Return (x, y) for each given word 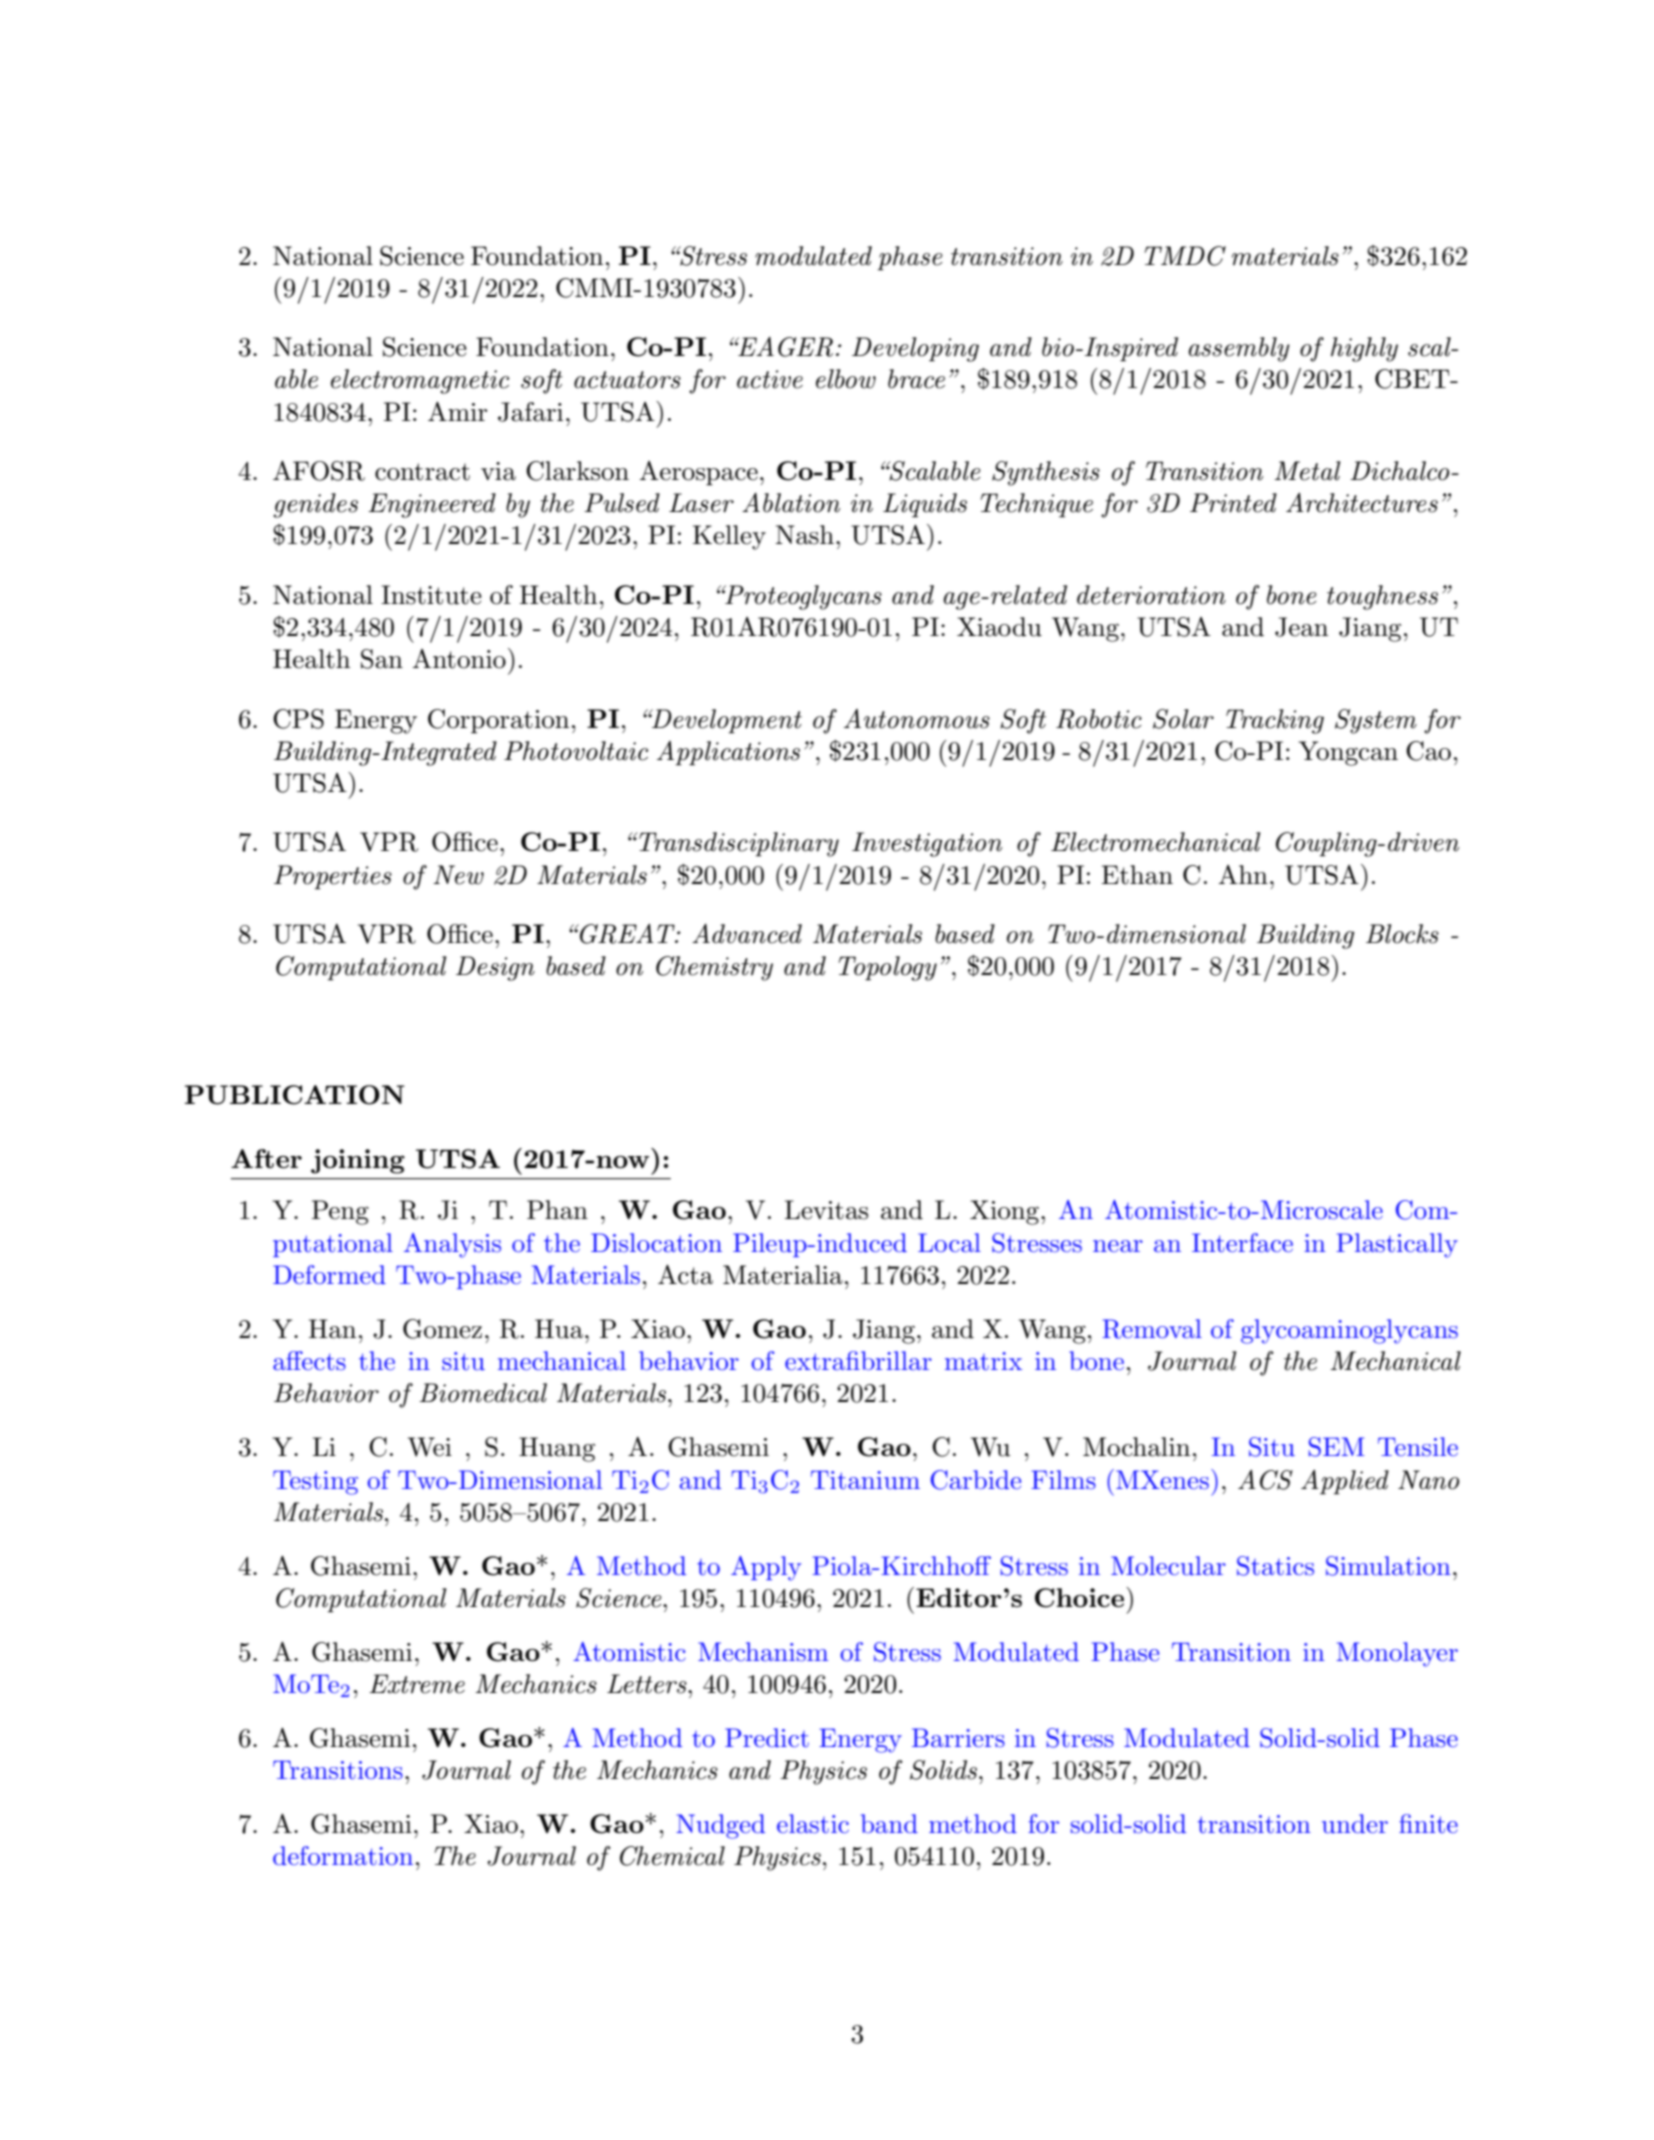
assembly (1239, 349)
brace (916, 379)
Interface (1242, 1243)
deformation (343, 1856)
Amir (457, 411)
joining (358, 1161)
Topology (887, 968)
